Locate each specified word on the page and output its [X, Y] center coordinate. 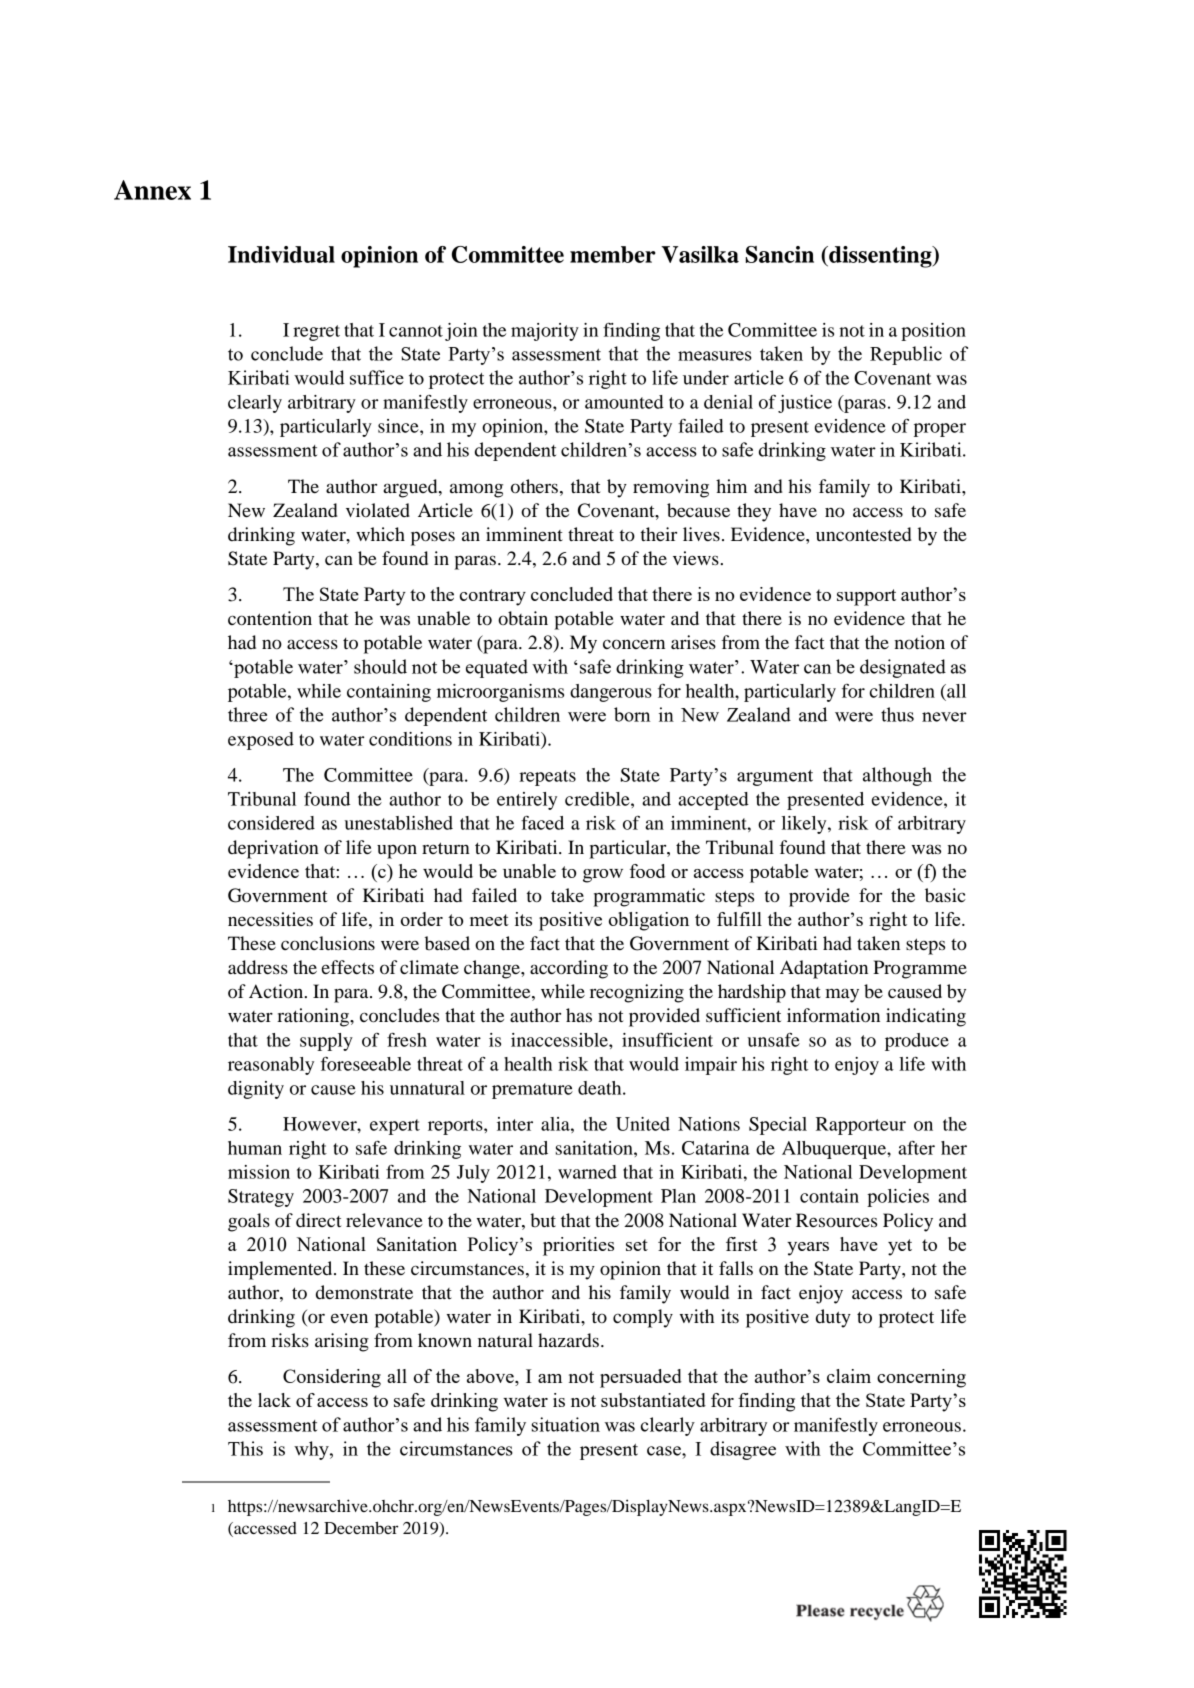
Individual [281, 254]
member [613, 254]
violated [378, 510]
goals [249, 1222]
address [258, 967]
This [245, 1448]
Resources [836, 1220]
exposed [261, 741]
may [842, 995]
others [534, 486]
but [543, 1220]
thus [897, 714]
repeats [547, 778]
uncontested [864, 534]
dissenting [880, 257]
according [569, 969]
